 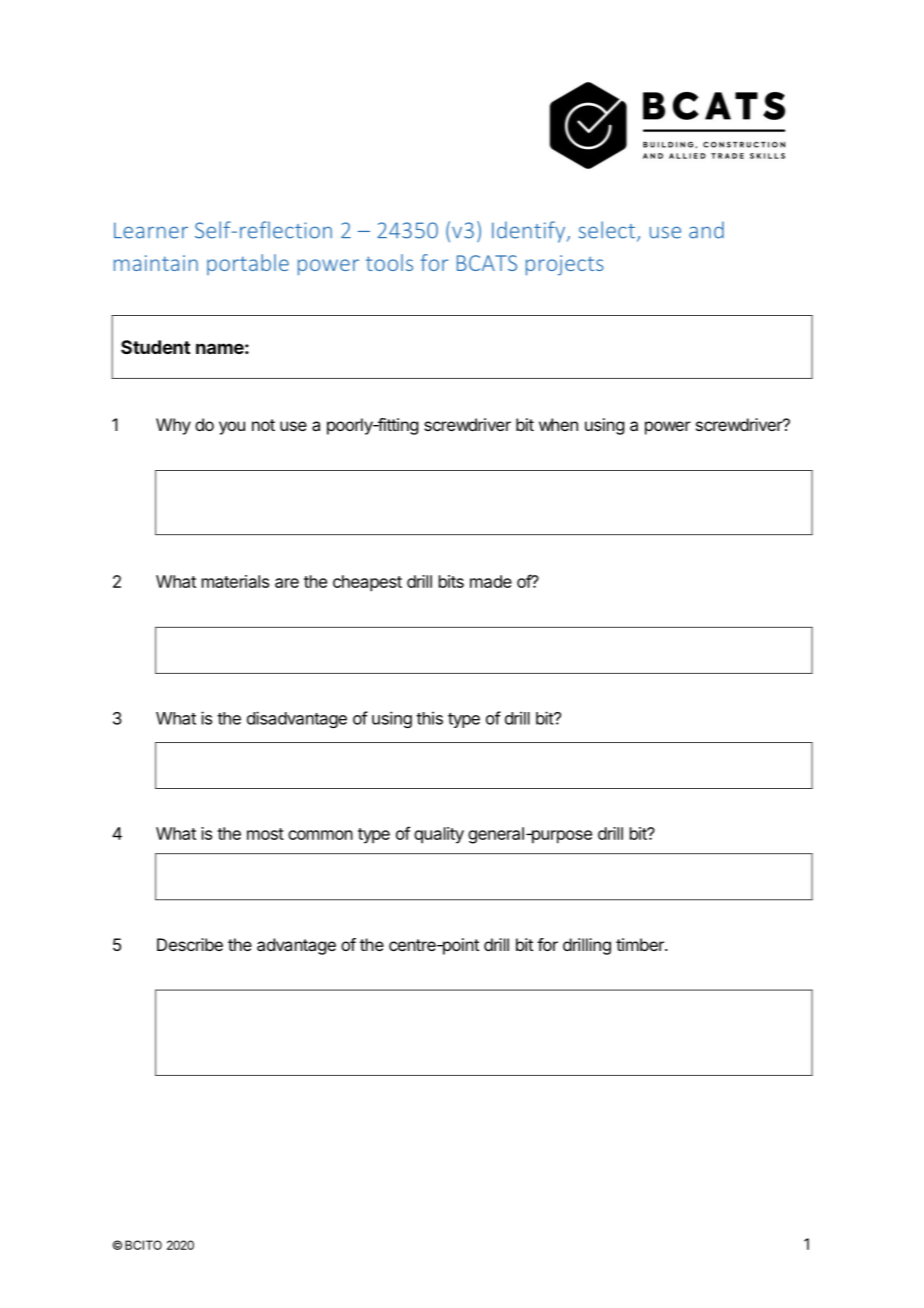 What do you see at coordinates (439, 835) in the page?
I see `quality` at bounding box center [439, 835].
